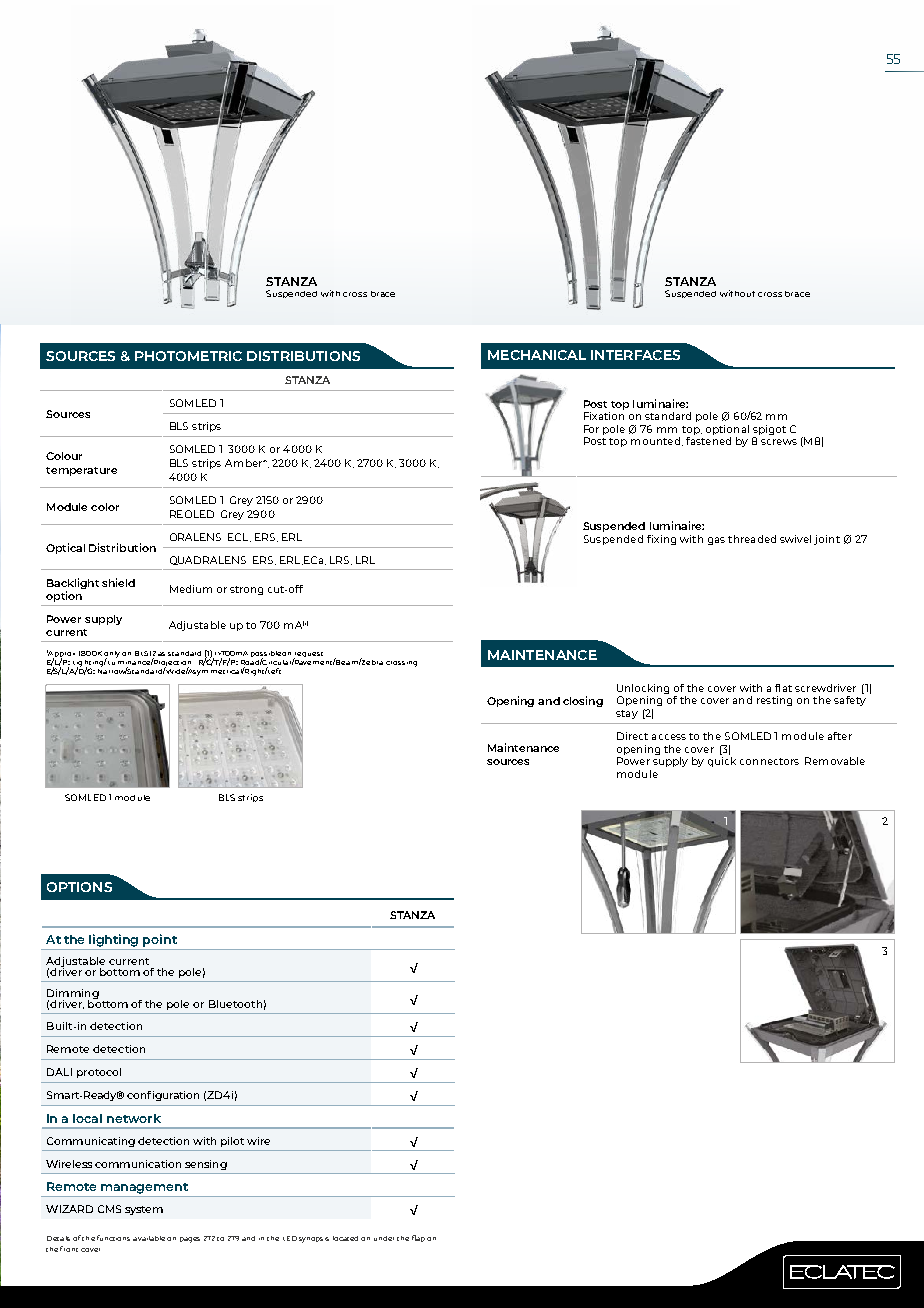  Describe the element at coordinates (537, 355) in the page. I see `MECHANICAL` at that location.
